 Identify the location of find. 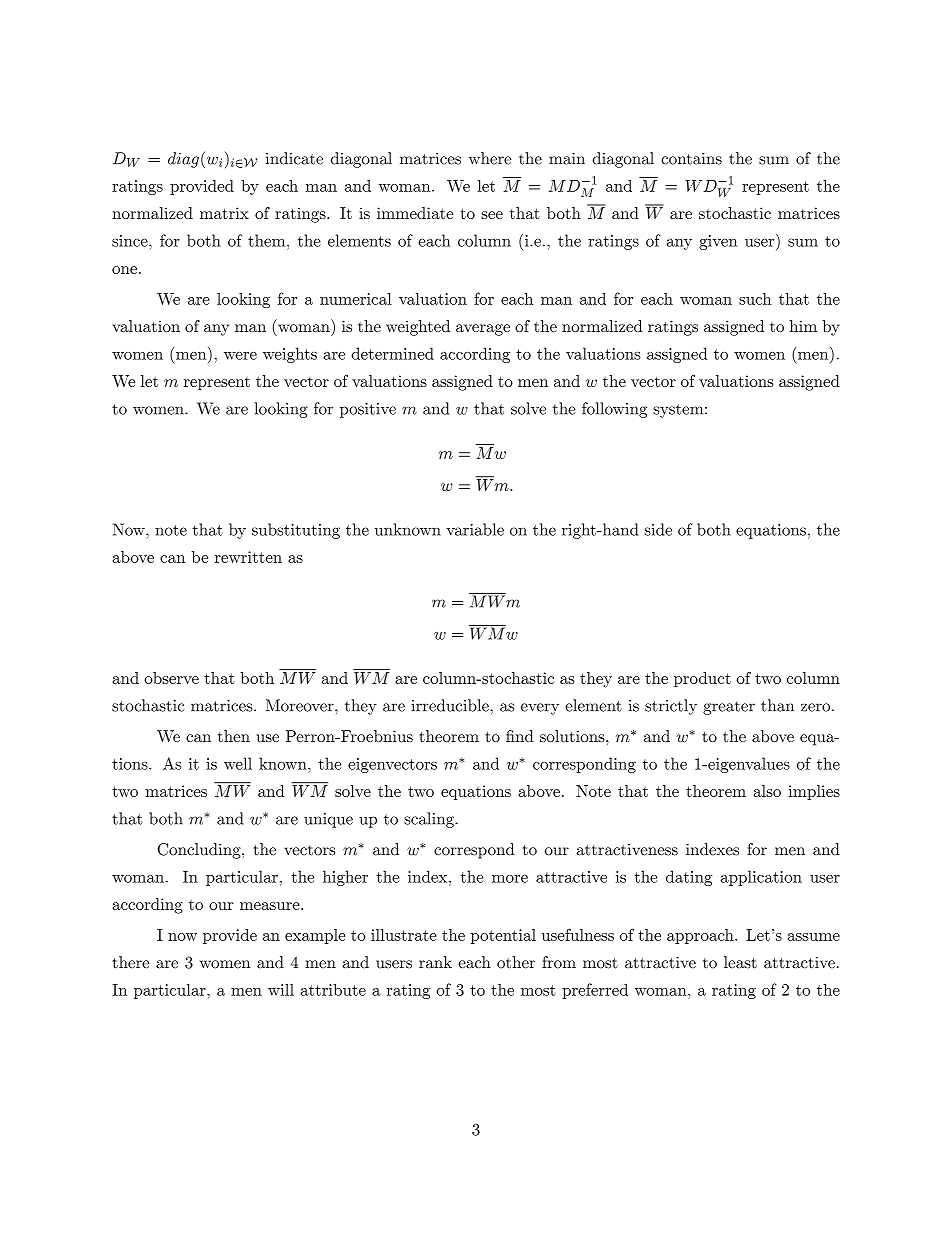
(520, 736).
